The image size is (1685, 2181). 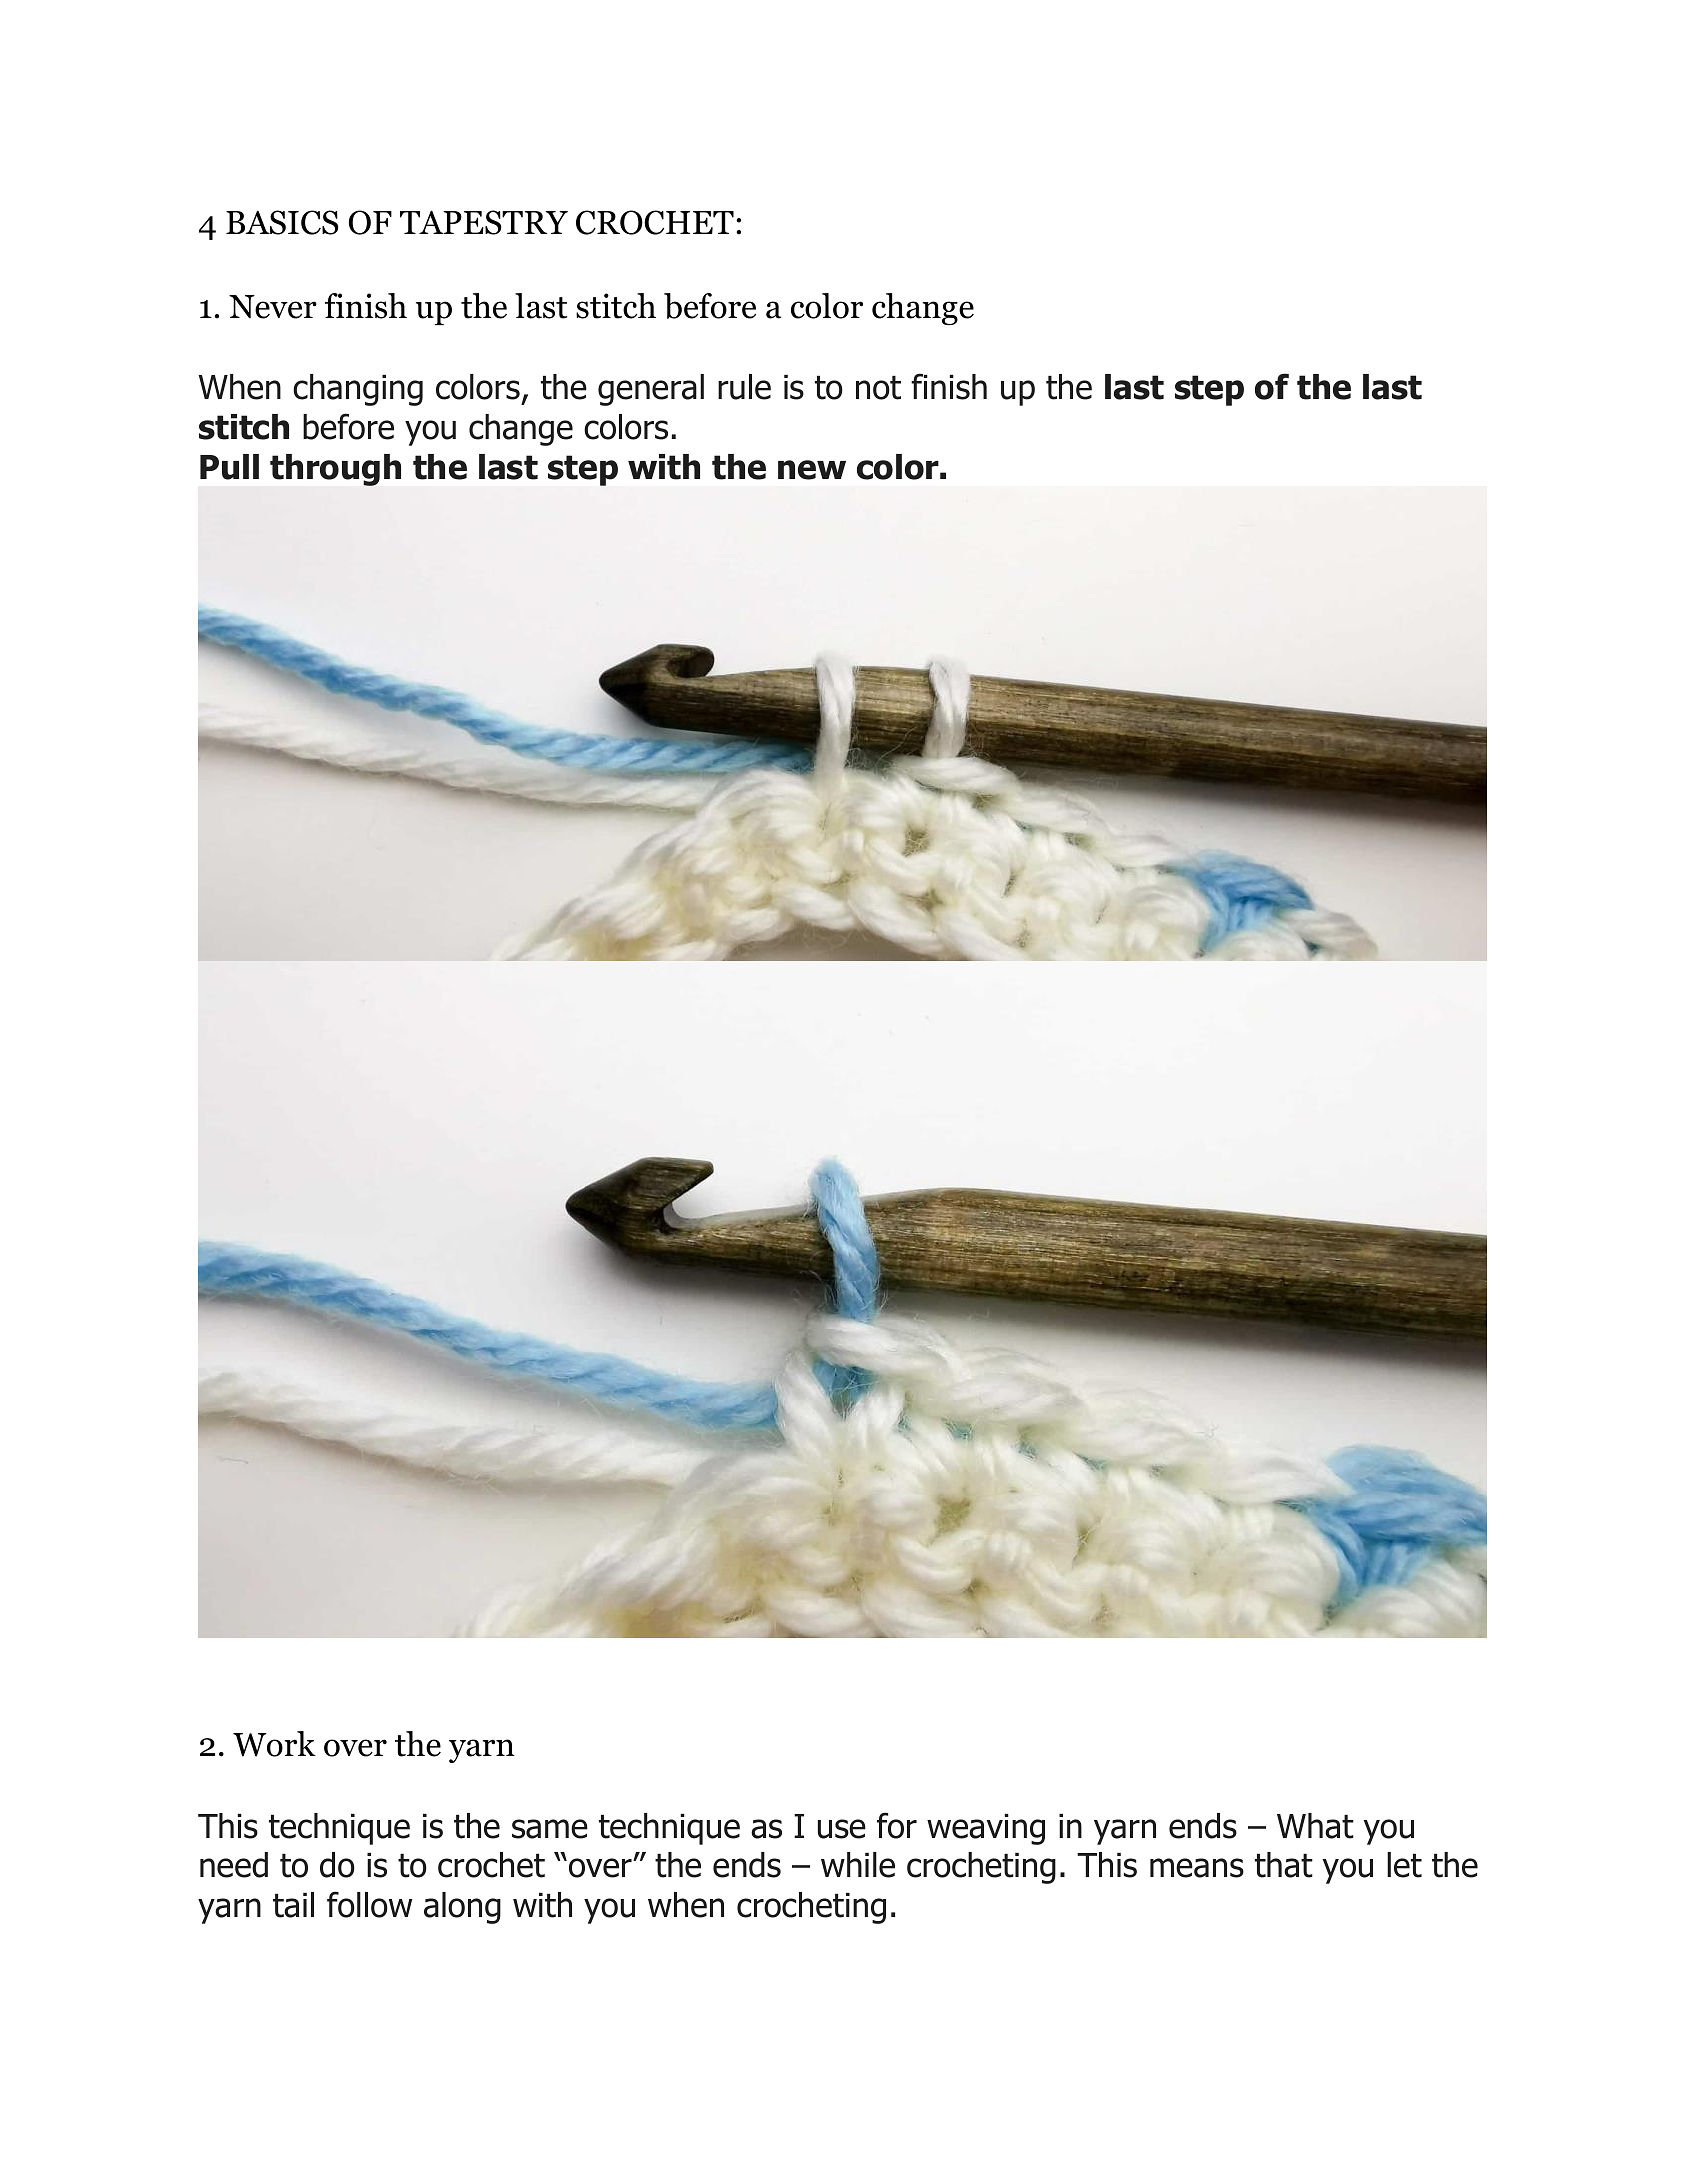 I want to click on Never, so click(x=273, y=307).
